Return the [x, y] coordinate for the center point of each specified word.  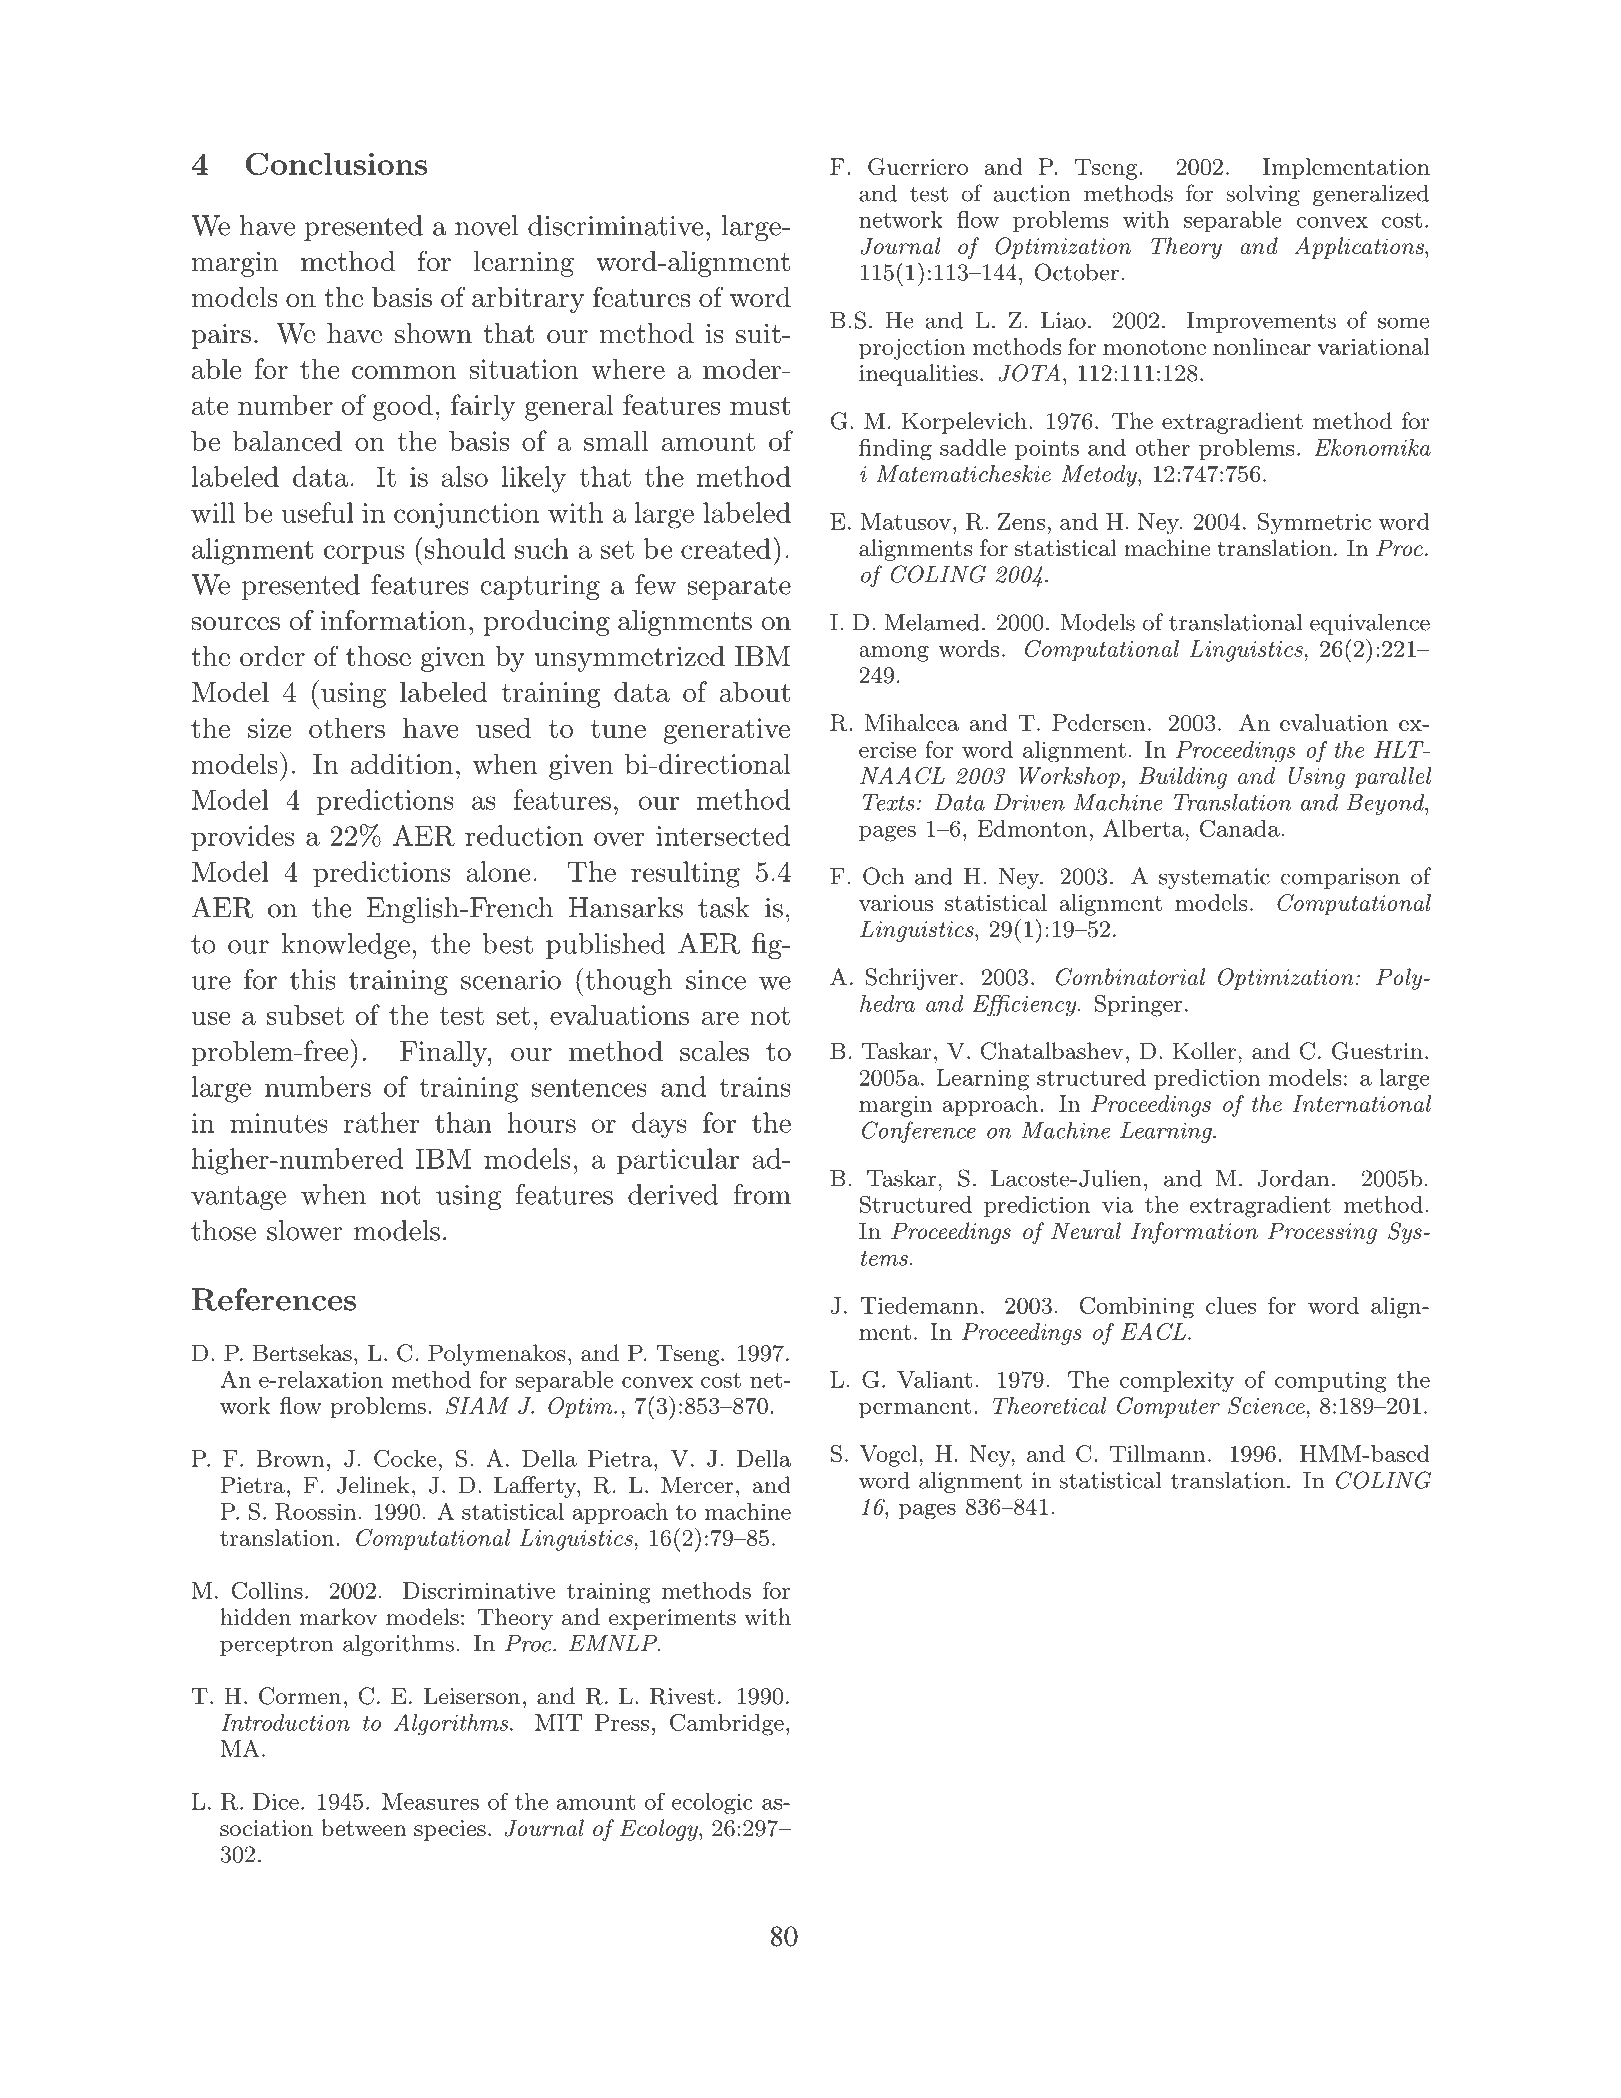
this [313, 979]
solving [1263, 195]
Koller [1204, 1051]
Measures [430, 1801]
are [720, 1018]
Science [1267, 1406]
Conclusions [336, 163]
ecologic [712, 1804]
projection [912, 349]
